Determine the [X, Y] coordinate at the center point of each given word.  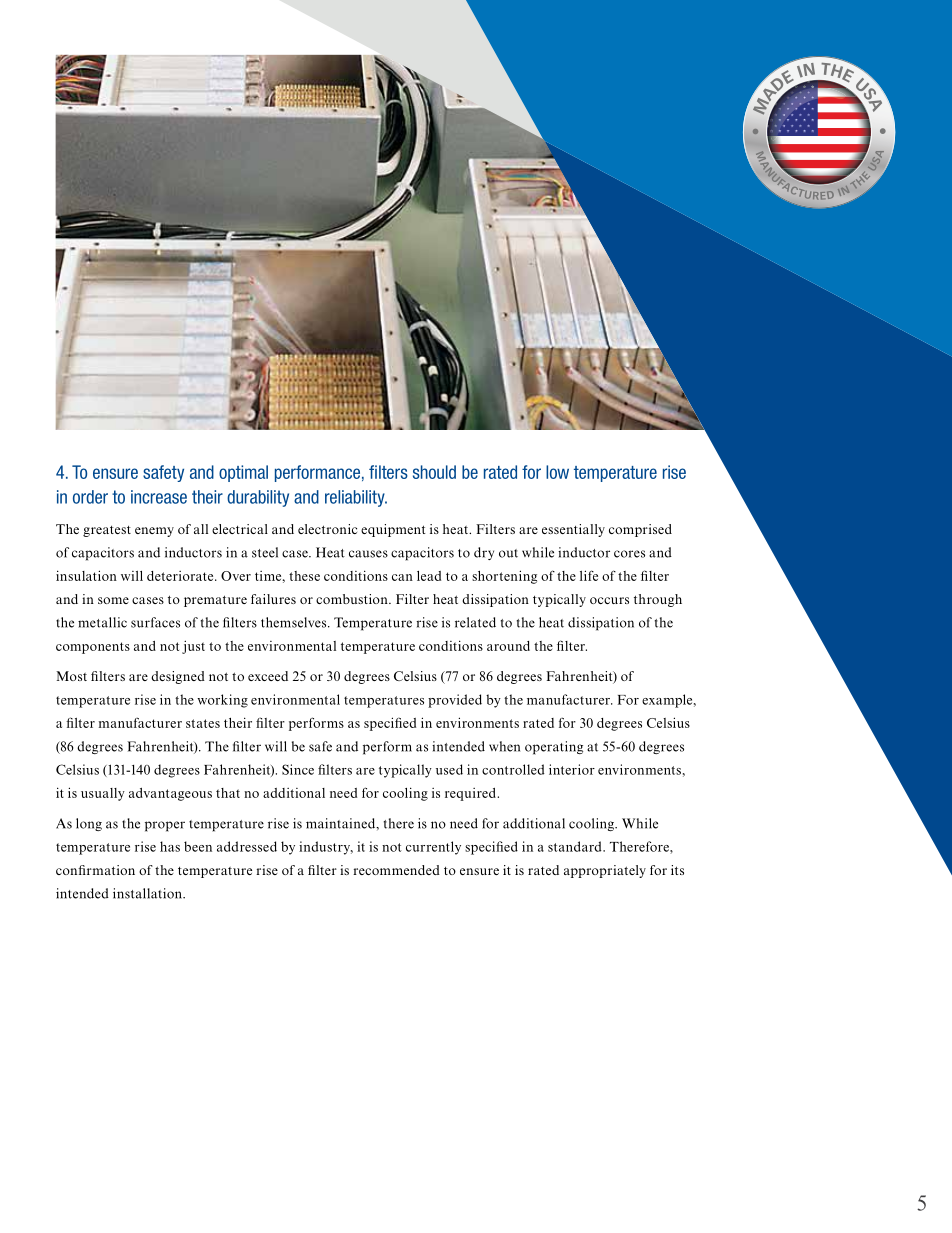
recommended [396, 870]
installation [148, 893]
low [557, 472]
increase [159, 497]
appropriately [605, 871]
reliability [356, 498]
